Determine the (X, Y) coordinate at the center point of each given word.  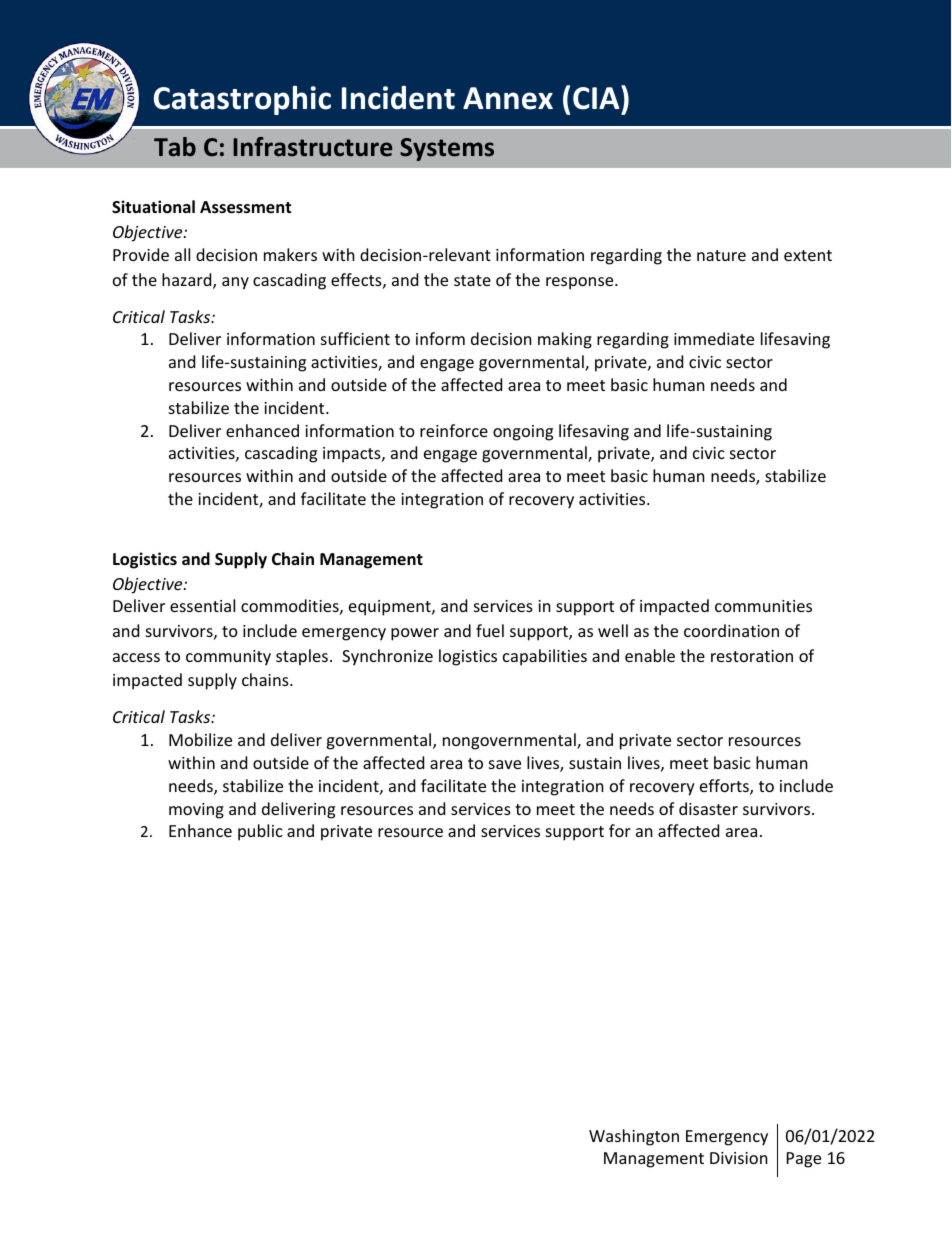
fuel (490, 630)
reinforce (454, 430)
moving (196, 811)
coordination (731, 630)
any (235, 283)
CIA (597, 97)
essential (202, 605)
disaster (708, 808)
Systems (447, 149)
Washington (634, 1137)
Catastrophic (242, 100)
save (505, 764)
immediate (714, 338)
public (260, 832)
